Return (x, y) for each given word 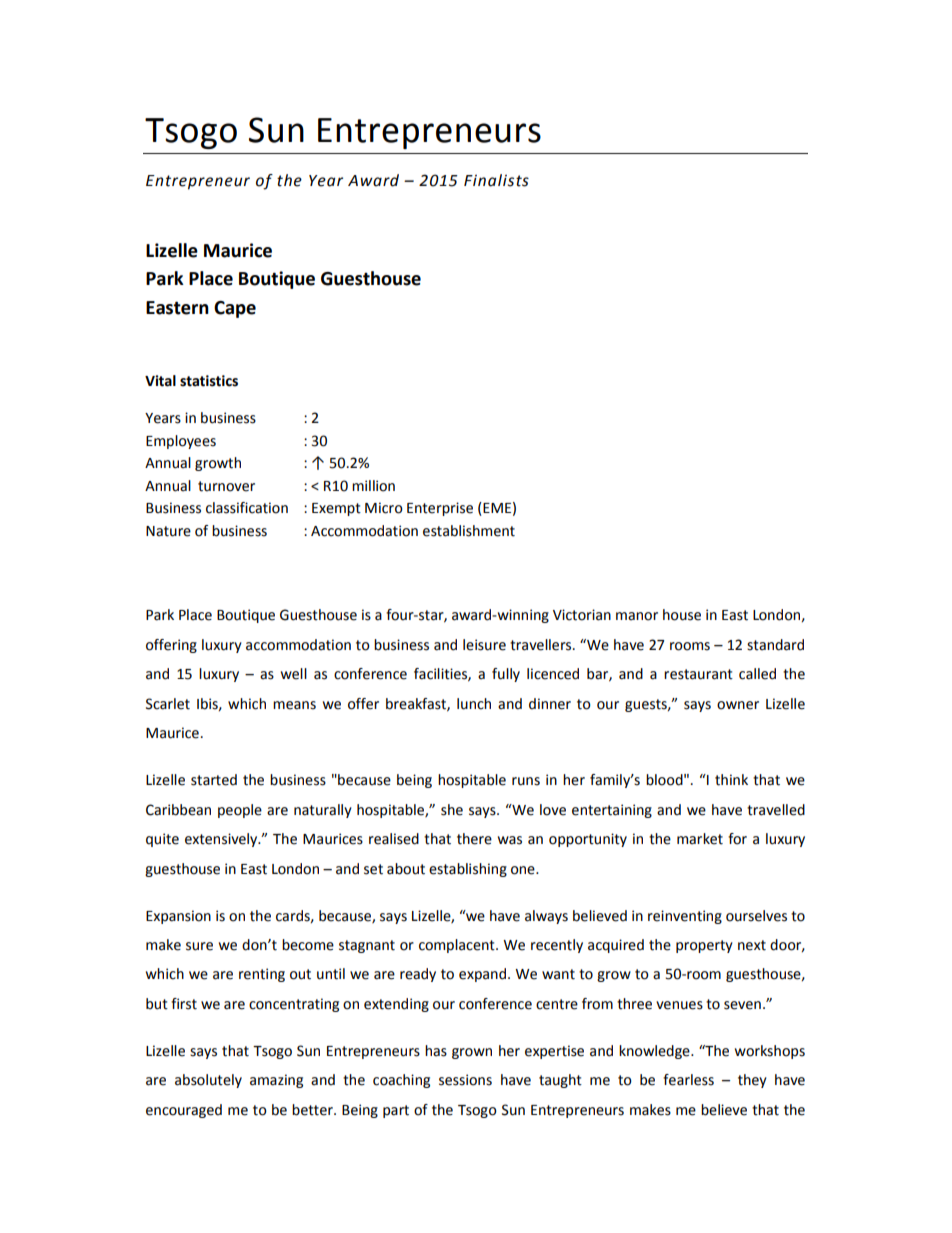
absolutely (208, 1081)
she (452, 810)
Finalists (496, 180)
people (240, 811)
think (731, 780)
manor (637, 616)
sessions (465, 1080)
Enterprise (440, 509)
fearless (688, 1080)
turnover (226, 486)
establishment (469, 531)
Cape (235, 309)
